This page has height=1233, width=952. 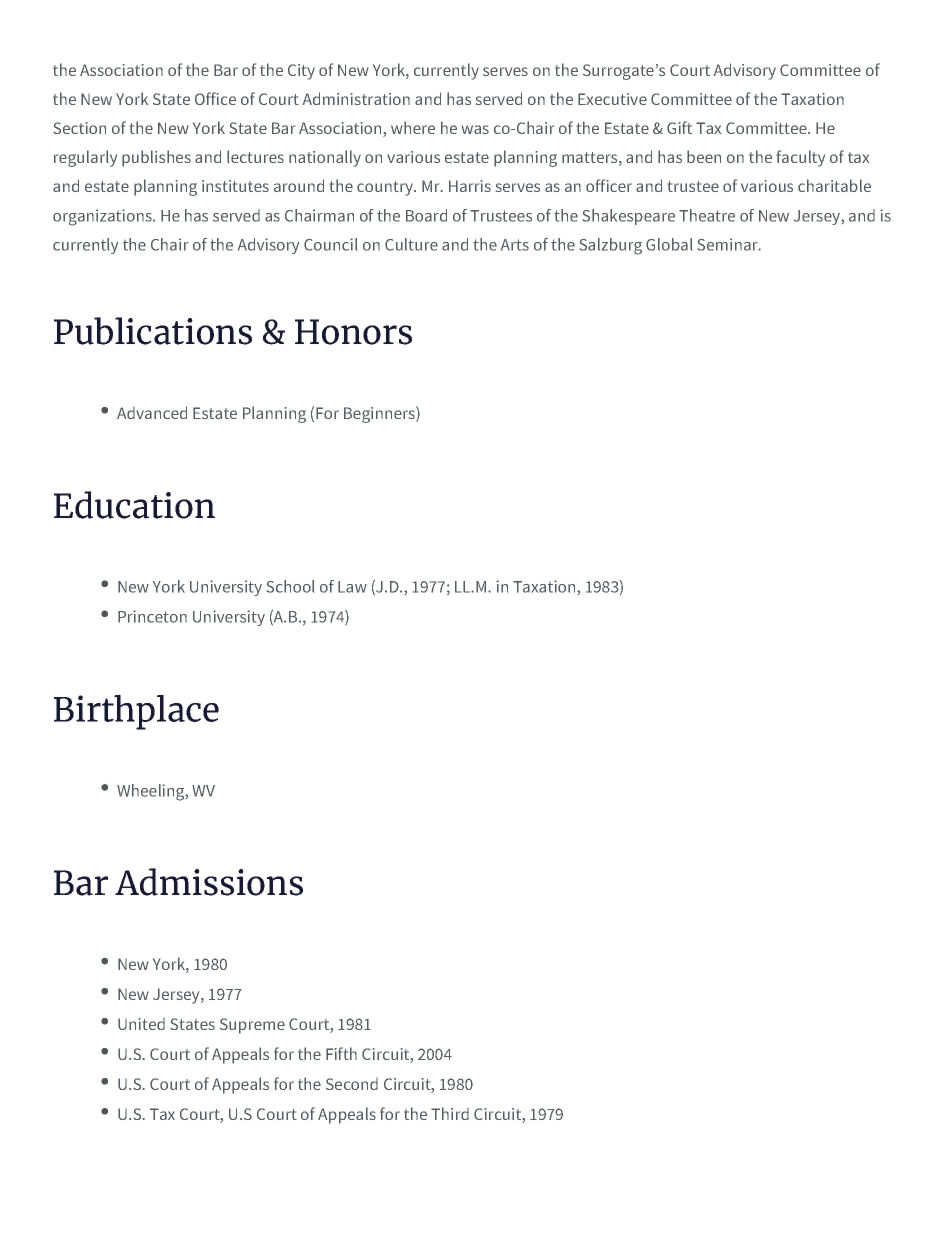 What do you see at coordinates (209, 882) in the page?
I see `Admissions` at bounding box center [209, 882].
